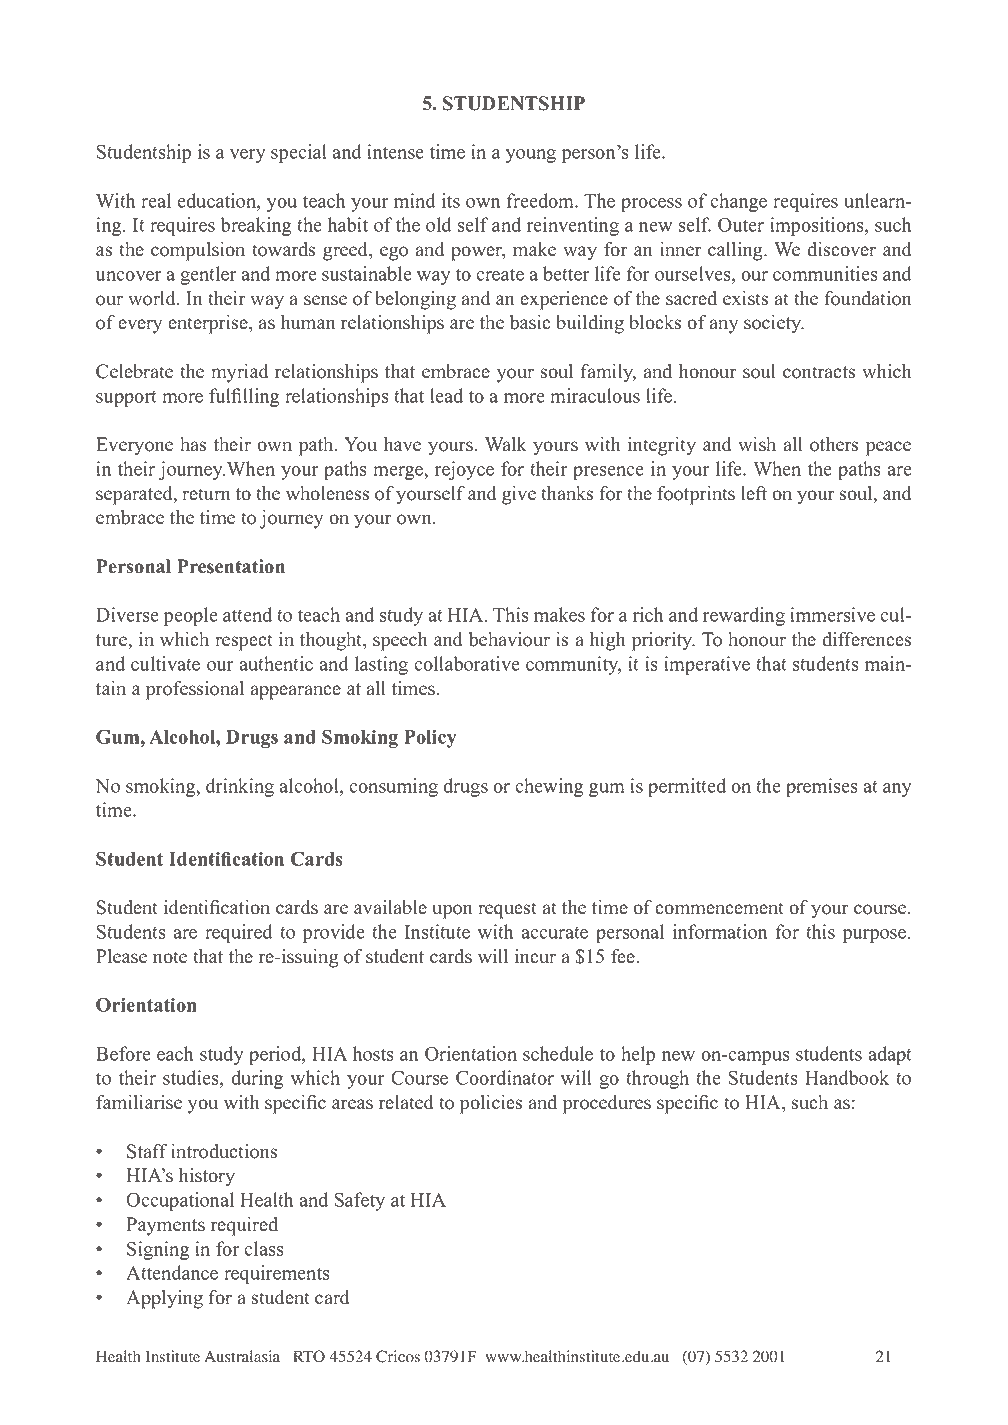 This document has height=1425, width=1008. Describe the element at coordinates (244, 642) in the document. I see `respect` at that location.
